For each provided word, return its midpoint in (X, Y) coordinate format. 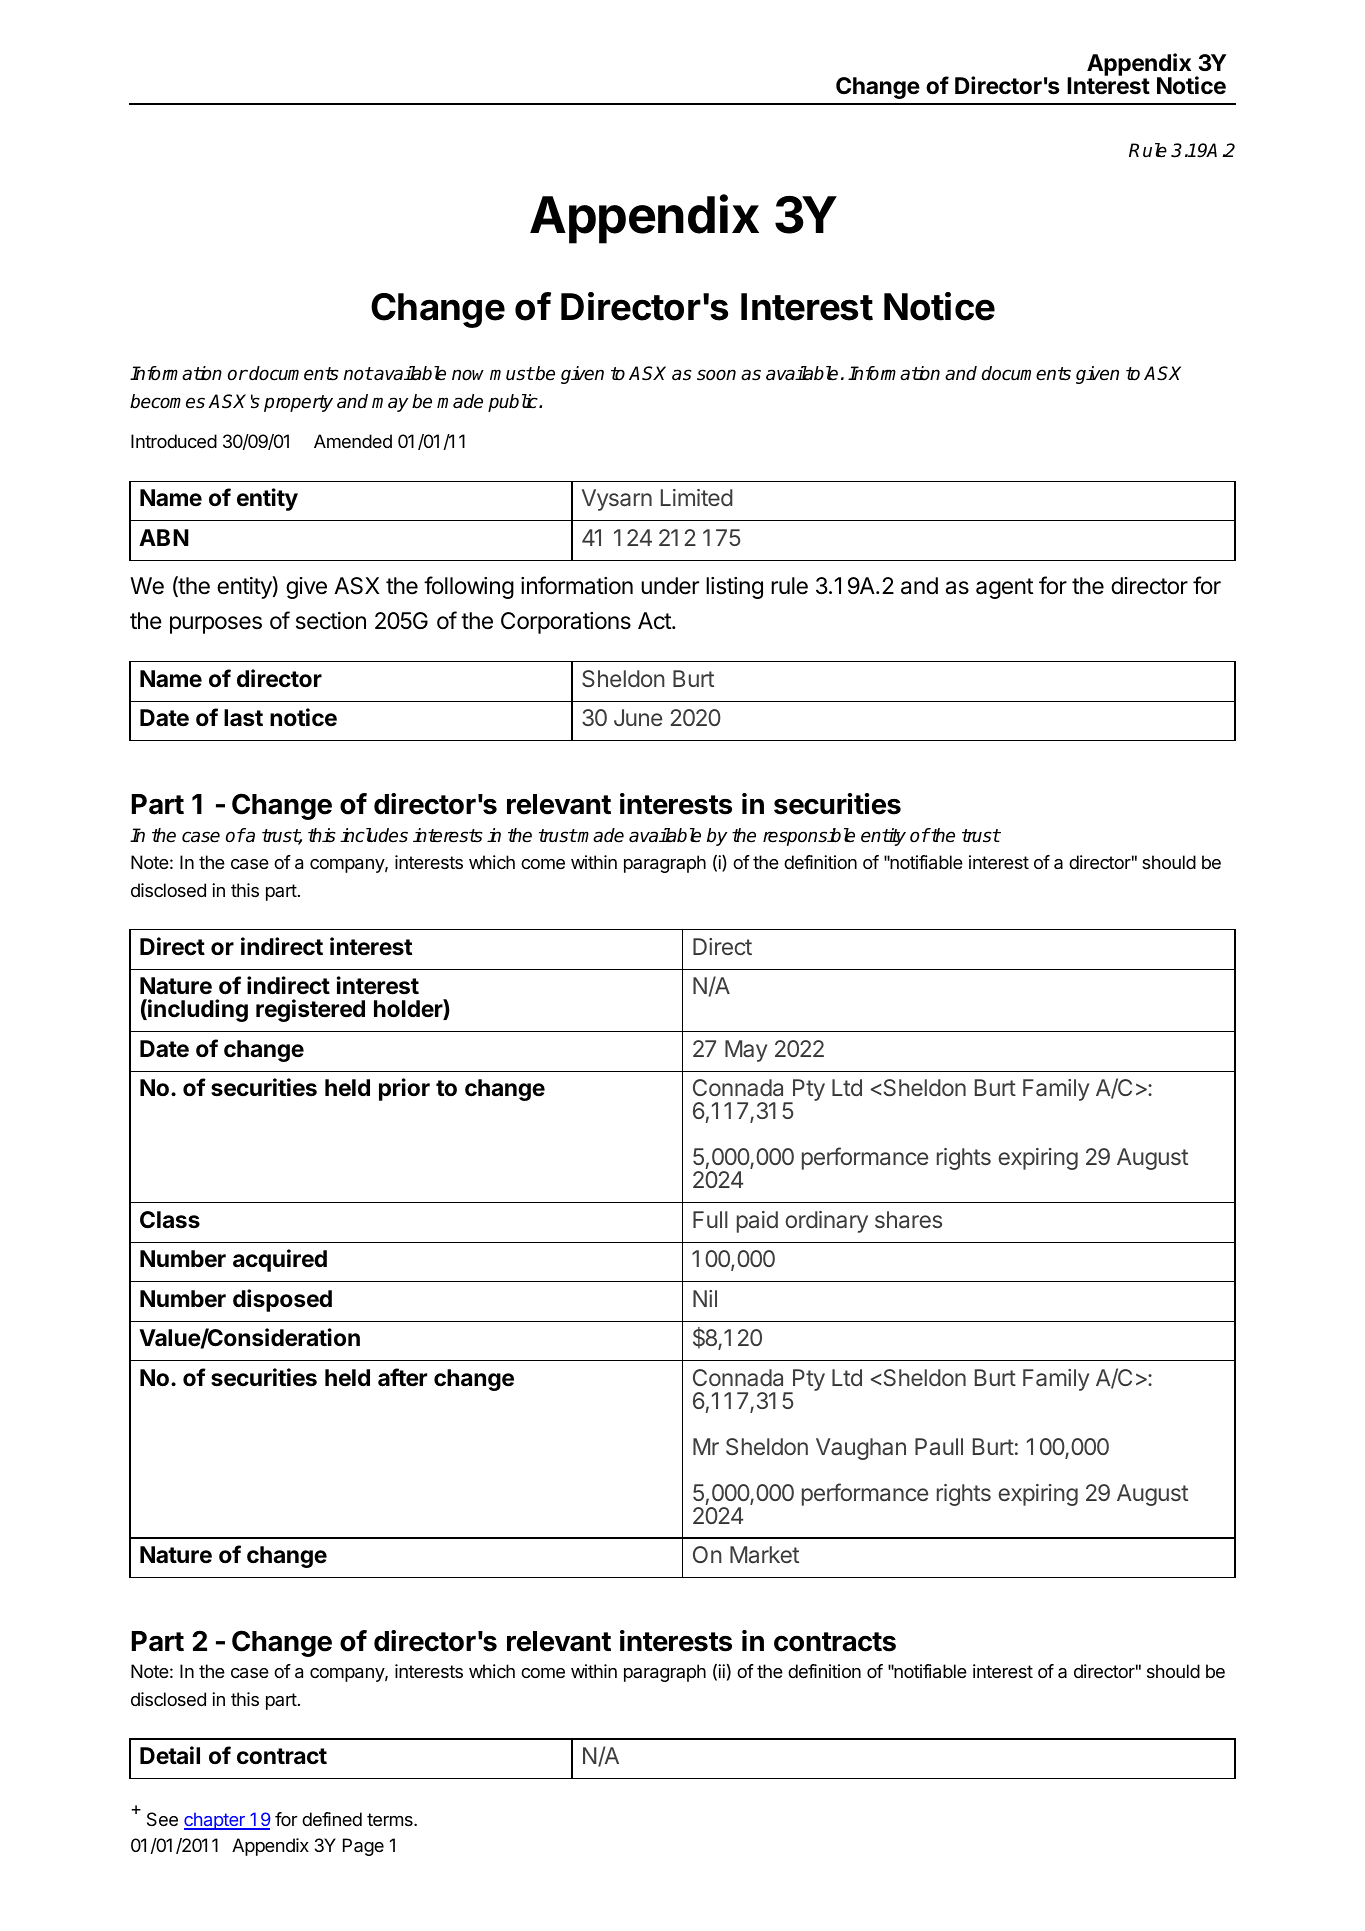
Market (764, 1554)
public (514, 403)
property (298, 403)
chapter (215, 1821)
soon (716, 375)
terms (391, 1819)
